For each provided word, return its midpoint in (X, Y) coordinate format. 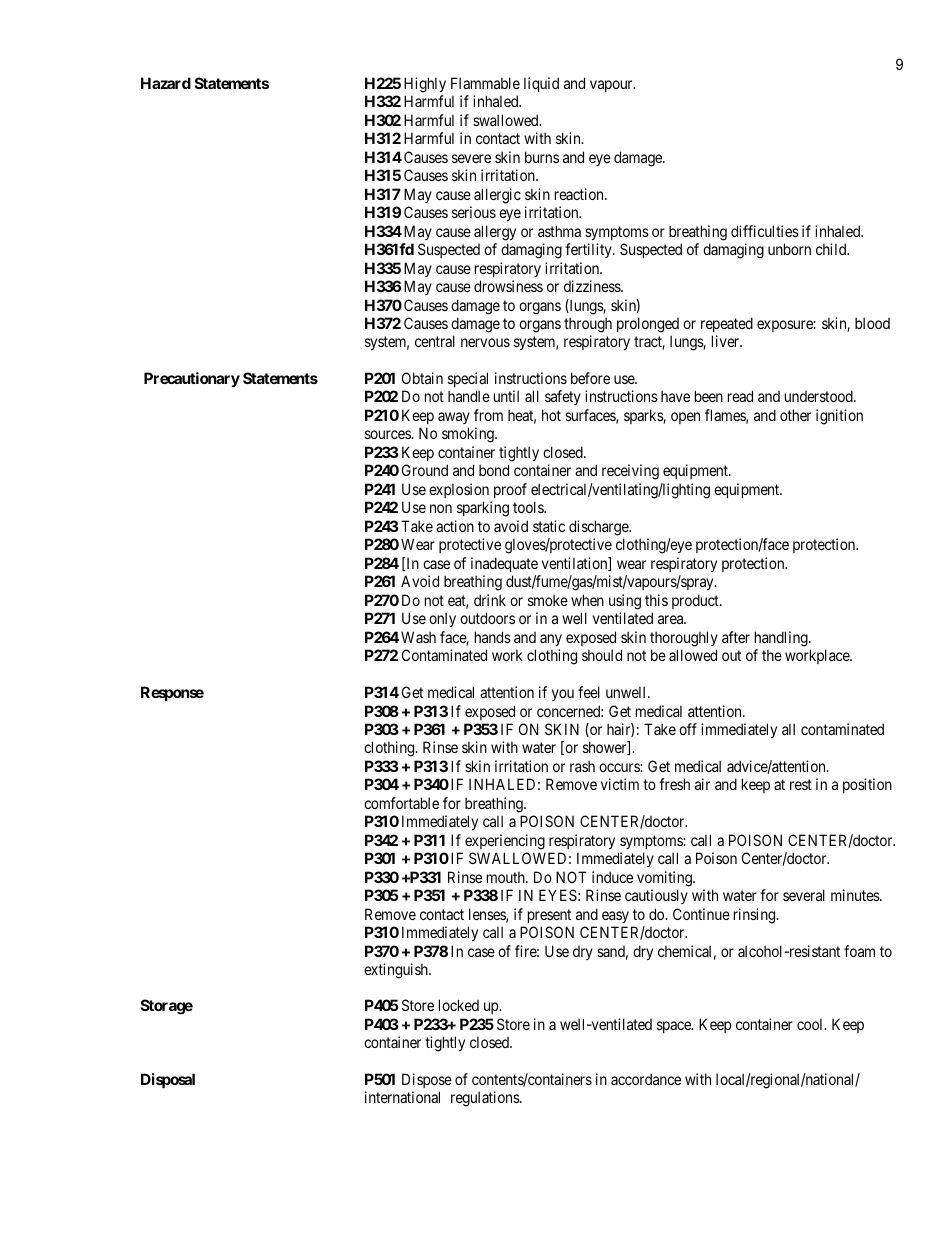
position (867, 785)
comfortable (401, 803)
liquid (541, 84)
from (488, 415)
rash (582, 766)
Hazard (166, 83)
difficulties (765, 231)
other (795, 415)
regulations (486, 1099)
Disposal (168, 1080)
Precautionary (192, 379)
